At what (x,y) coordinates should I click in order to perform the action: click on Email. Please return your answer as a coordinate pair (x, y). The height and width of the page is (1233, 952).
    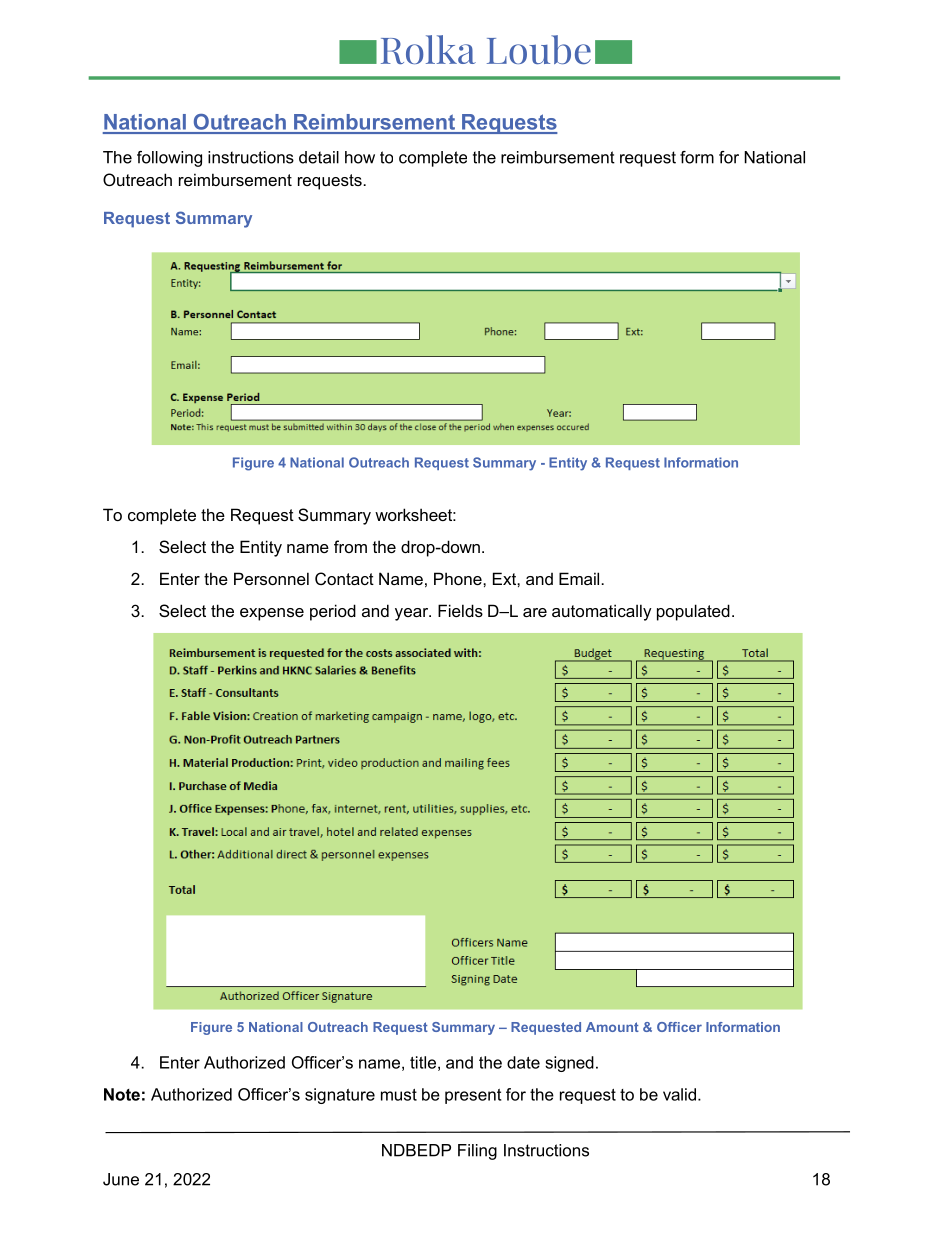
    Looking at the image, I should click on (580, 578).
